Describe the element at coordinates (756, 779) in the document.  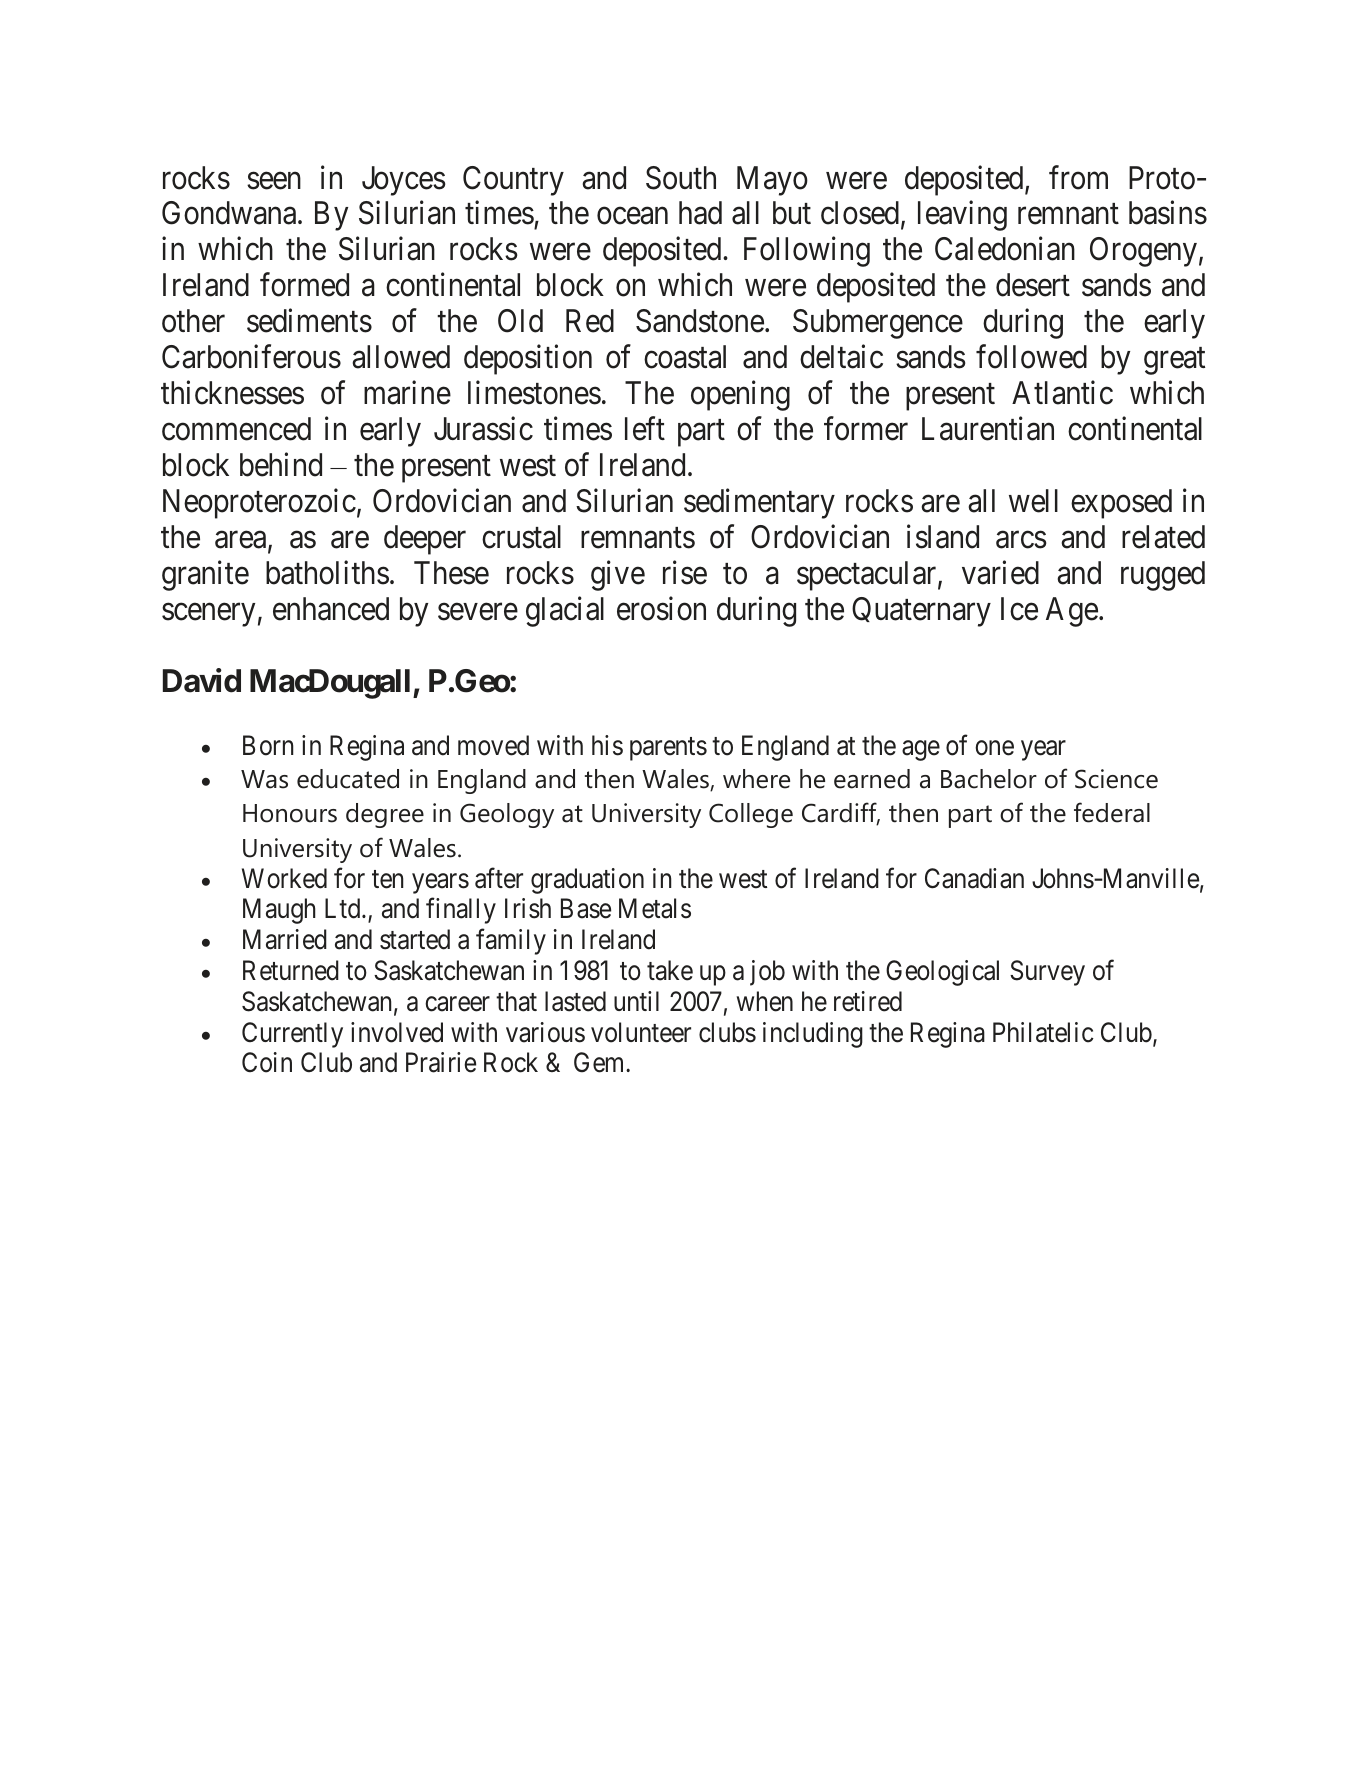
I see `where` at that location.
